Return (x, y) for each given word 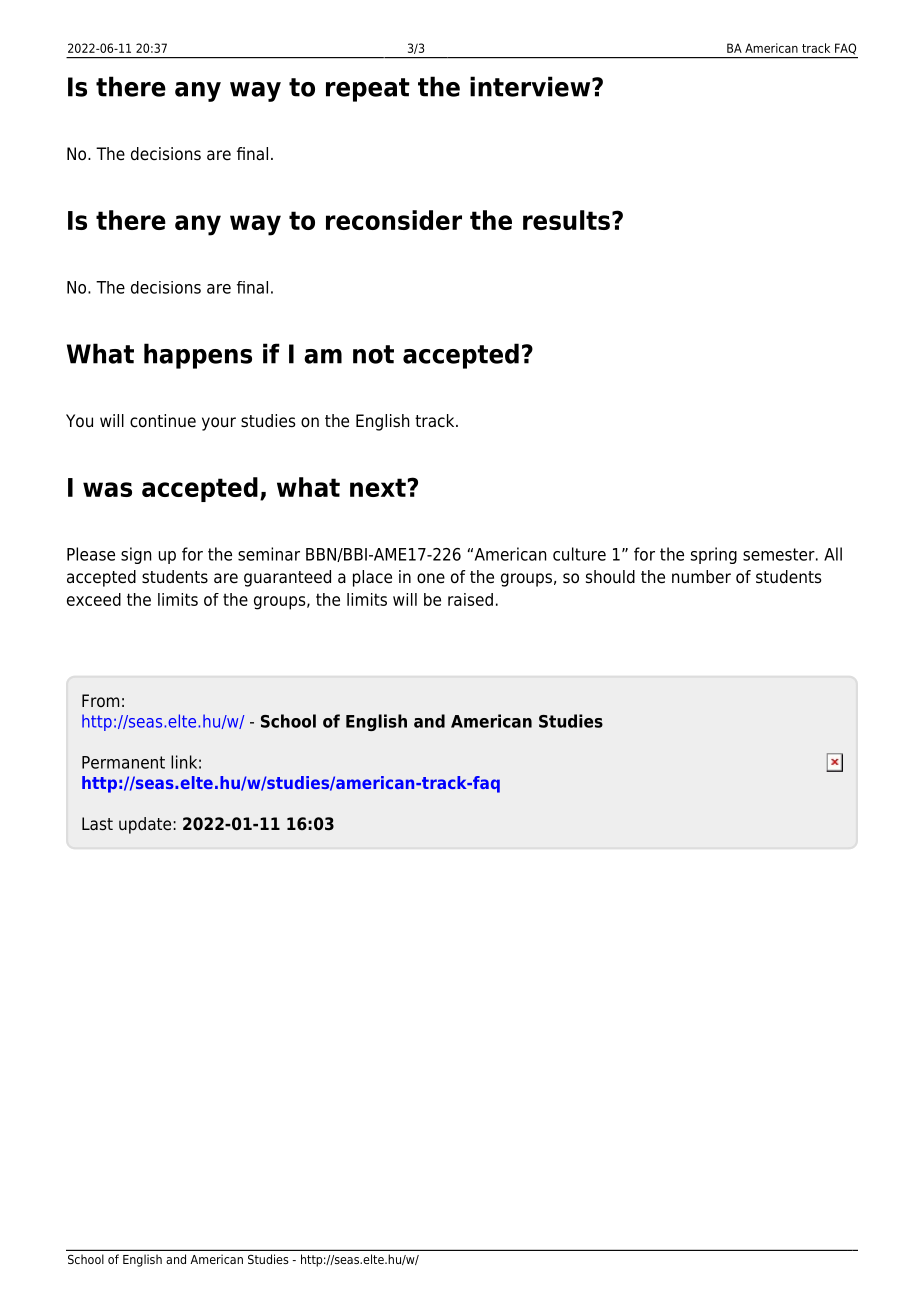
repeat (368, 90)
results (566, 220)
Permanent (123, 762)
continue (163, 421)
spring (714, 555)
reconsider (394, 220)
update (146, 825)
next (378, 487)
